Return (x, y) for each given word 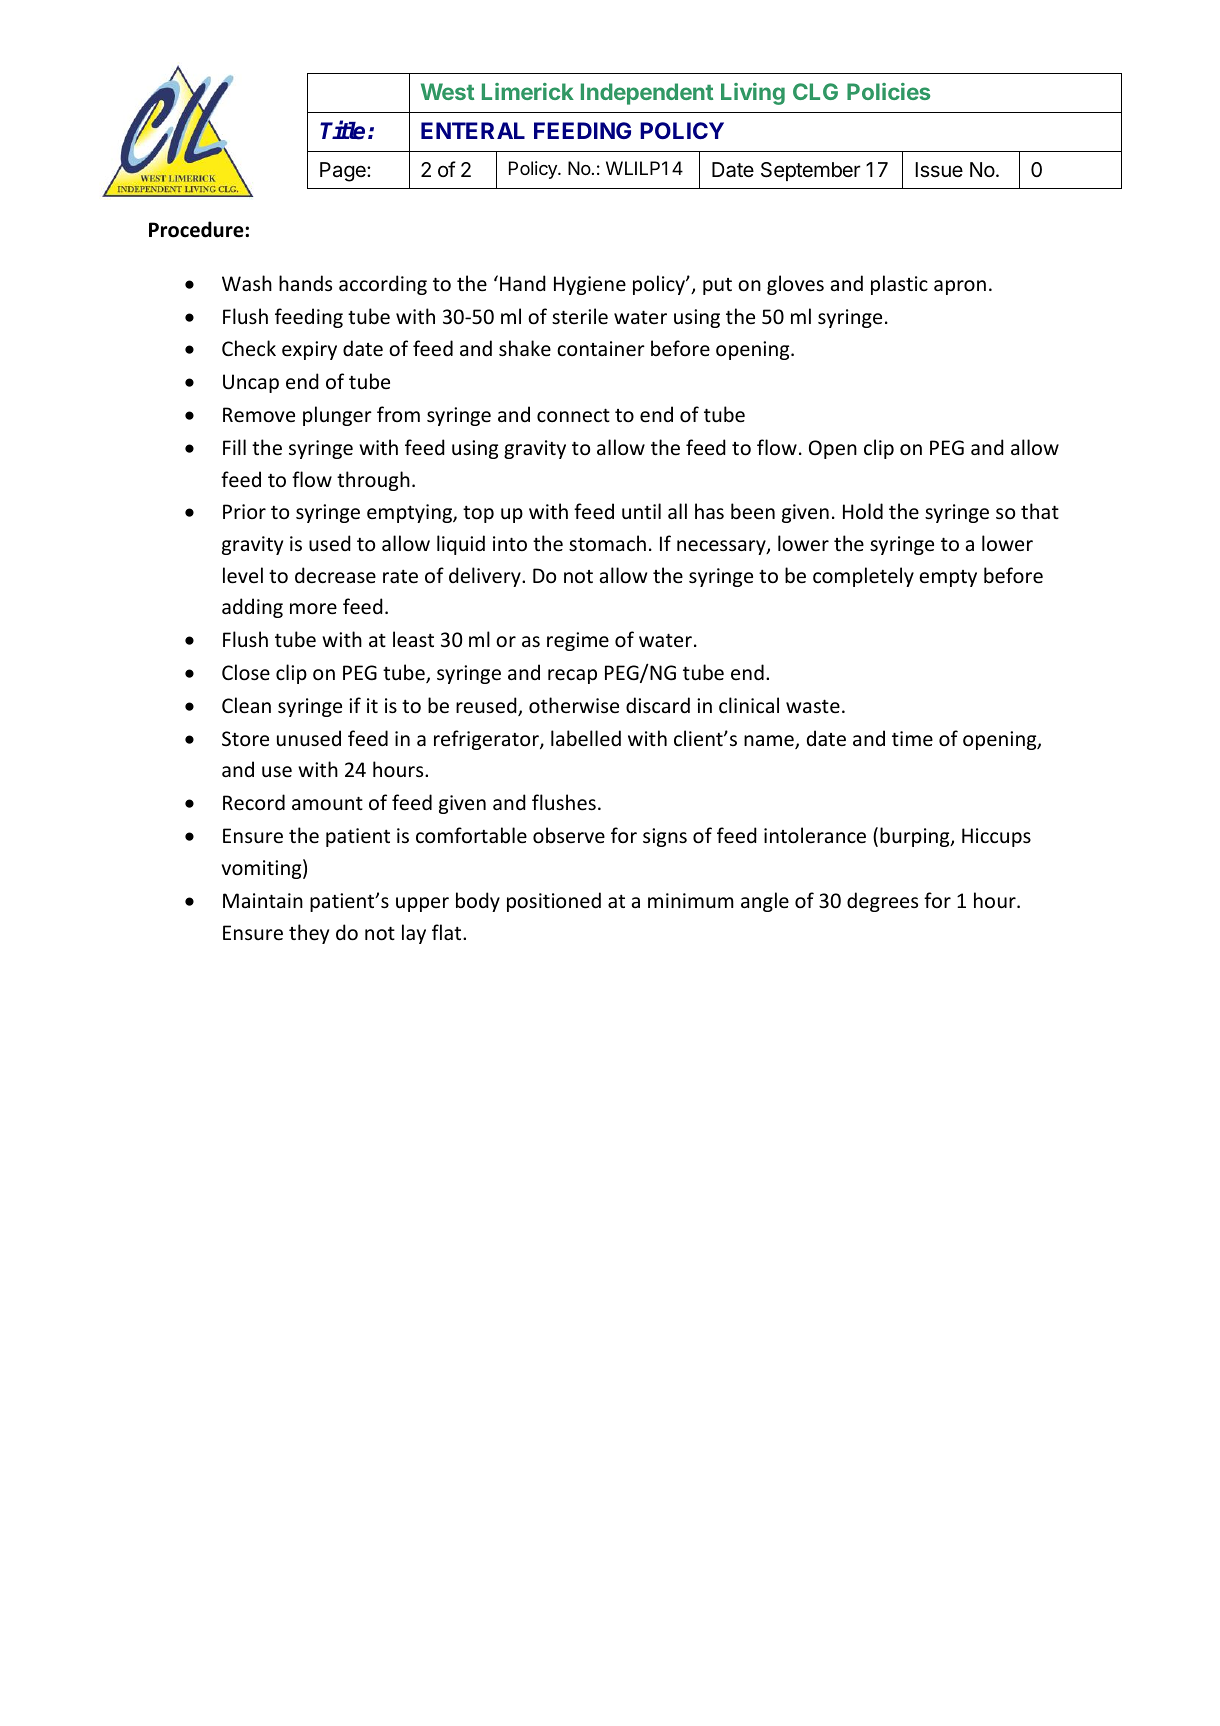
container (601, 349)
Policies (888, 91)
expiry (309, 350)
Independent (647, 94)
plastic (899, 285)
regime (578, 641)
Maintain (263, 900)
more (313, 609)
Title (342, 130)
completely (863, 577)
